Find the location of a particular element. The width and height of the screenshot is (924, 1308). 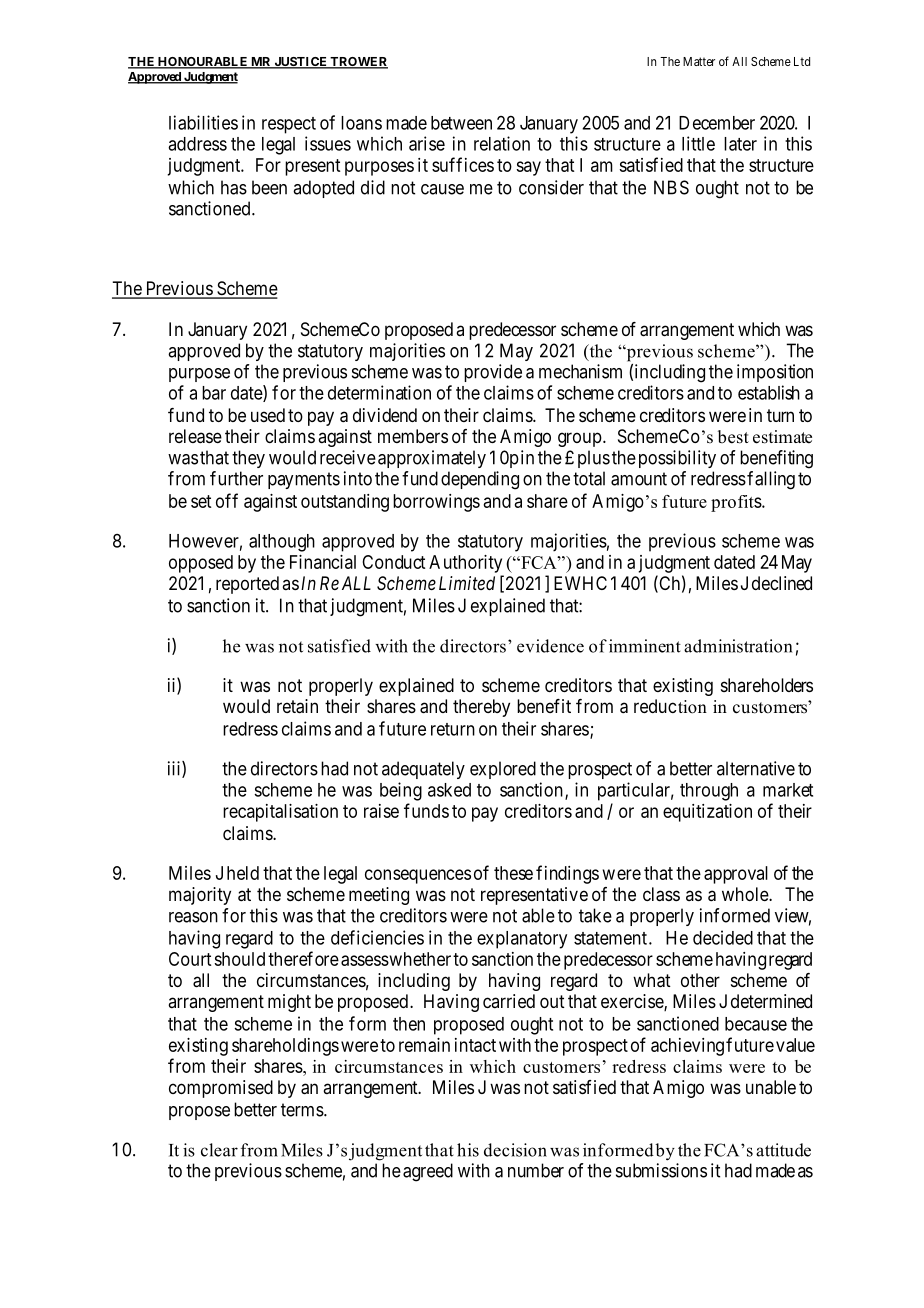

attitude is located at coordinates (783, 1150).
